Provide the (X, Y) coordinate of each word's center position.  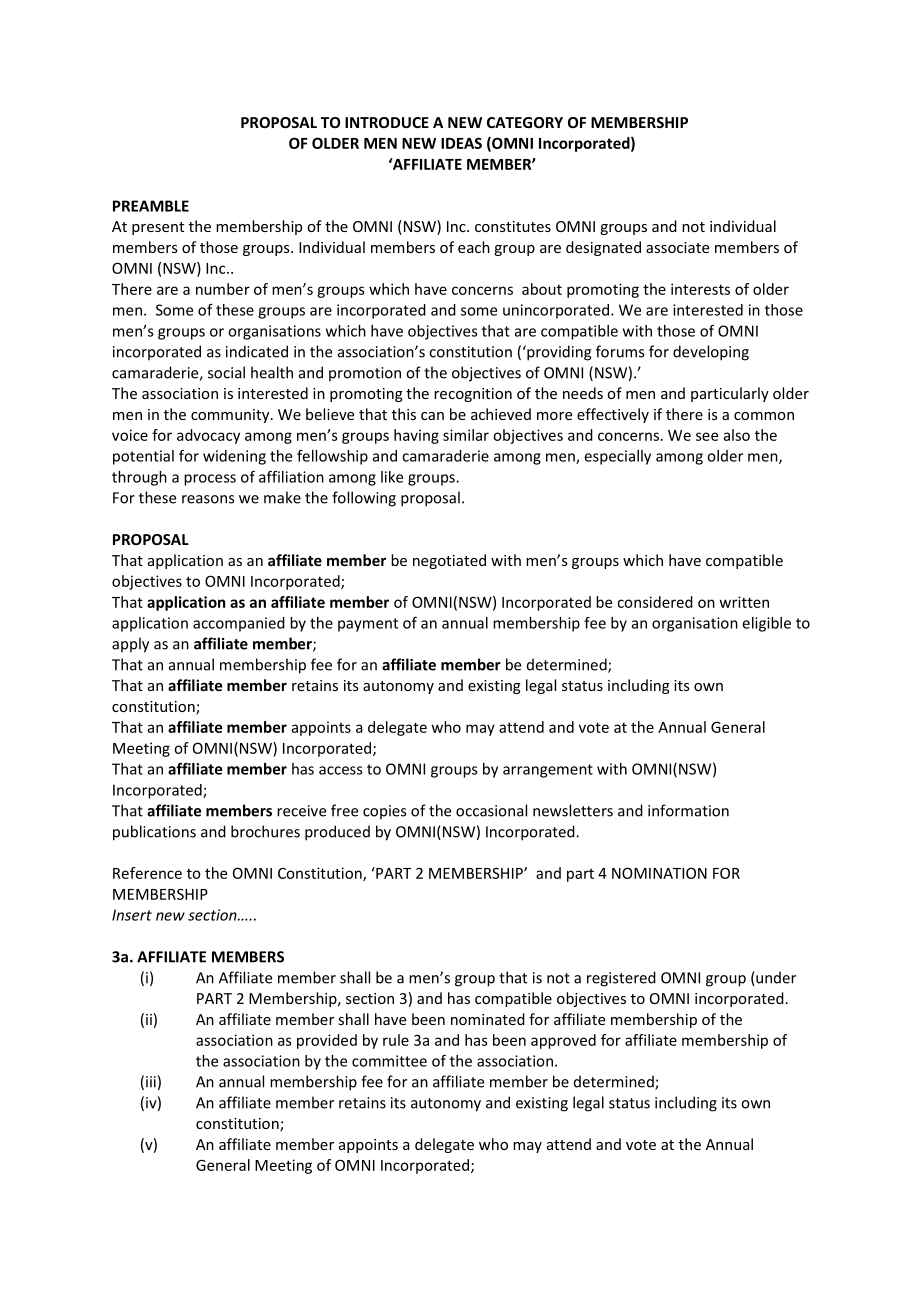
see (707, 436)
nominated (488, 1019)
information (688, 810)
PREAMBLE (151, 206)
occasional (491, 810)
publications (154, 833)
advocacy (208, 436)
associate (677, 247)
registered (621, 979)
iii (151, 1082)
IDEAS (461, 143)
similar (466, 435)
